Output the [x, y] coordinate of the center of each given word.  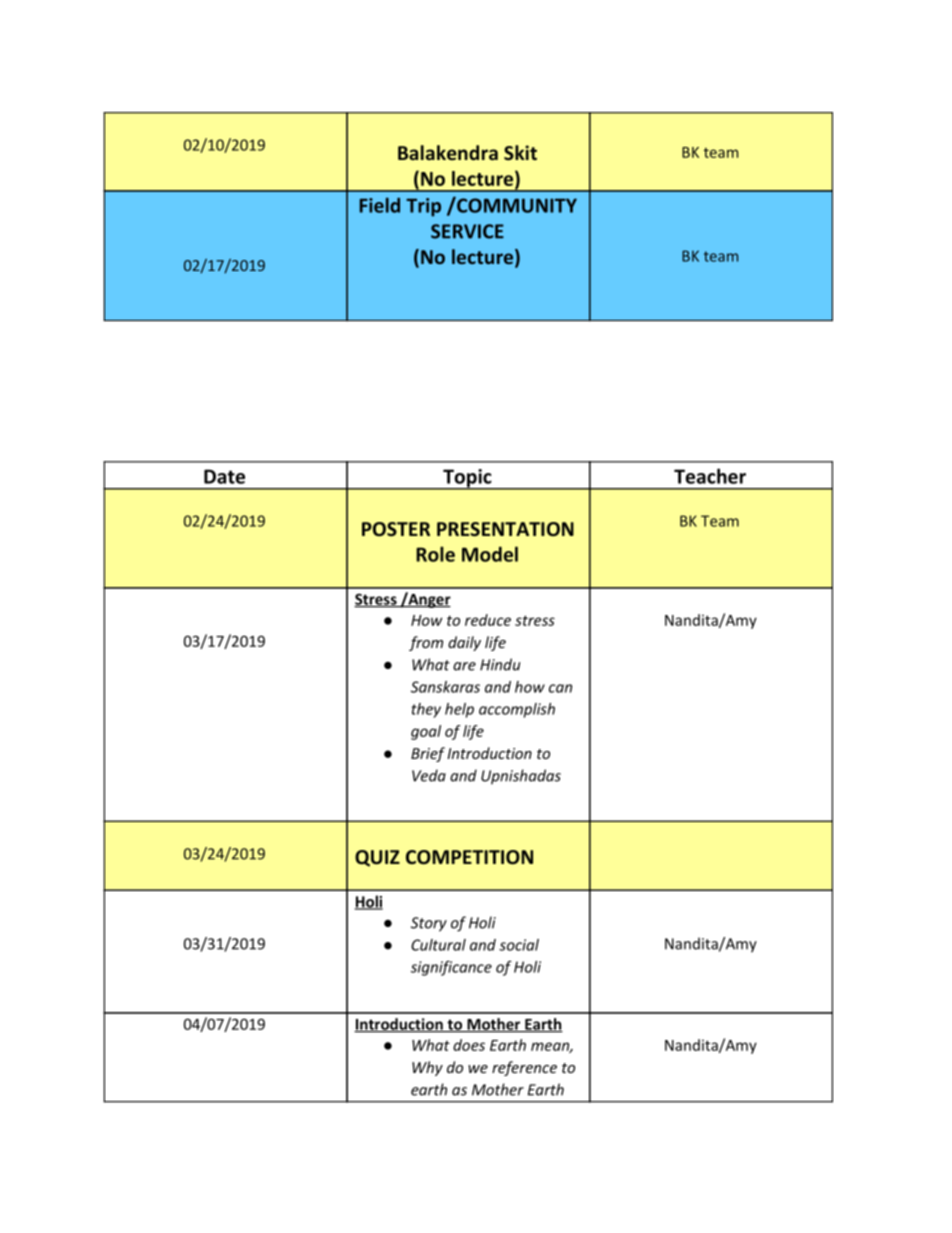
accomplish [517, 710]
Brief [428, 754]
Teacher [710, 476]
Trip [423, 207]
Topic [467, 479]
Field [380, 205]
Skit [520, 153]
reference [524, 1068]
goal [426, 732]
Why [427, 1068]
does [469, 1045]
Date [224, 476]
